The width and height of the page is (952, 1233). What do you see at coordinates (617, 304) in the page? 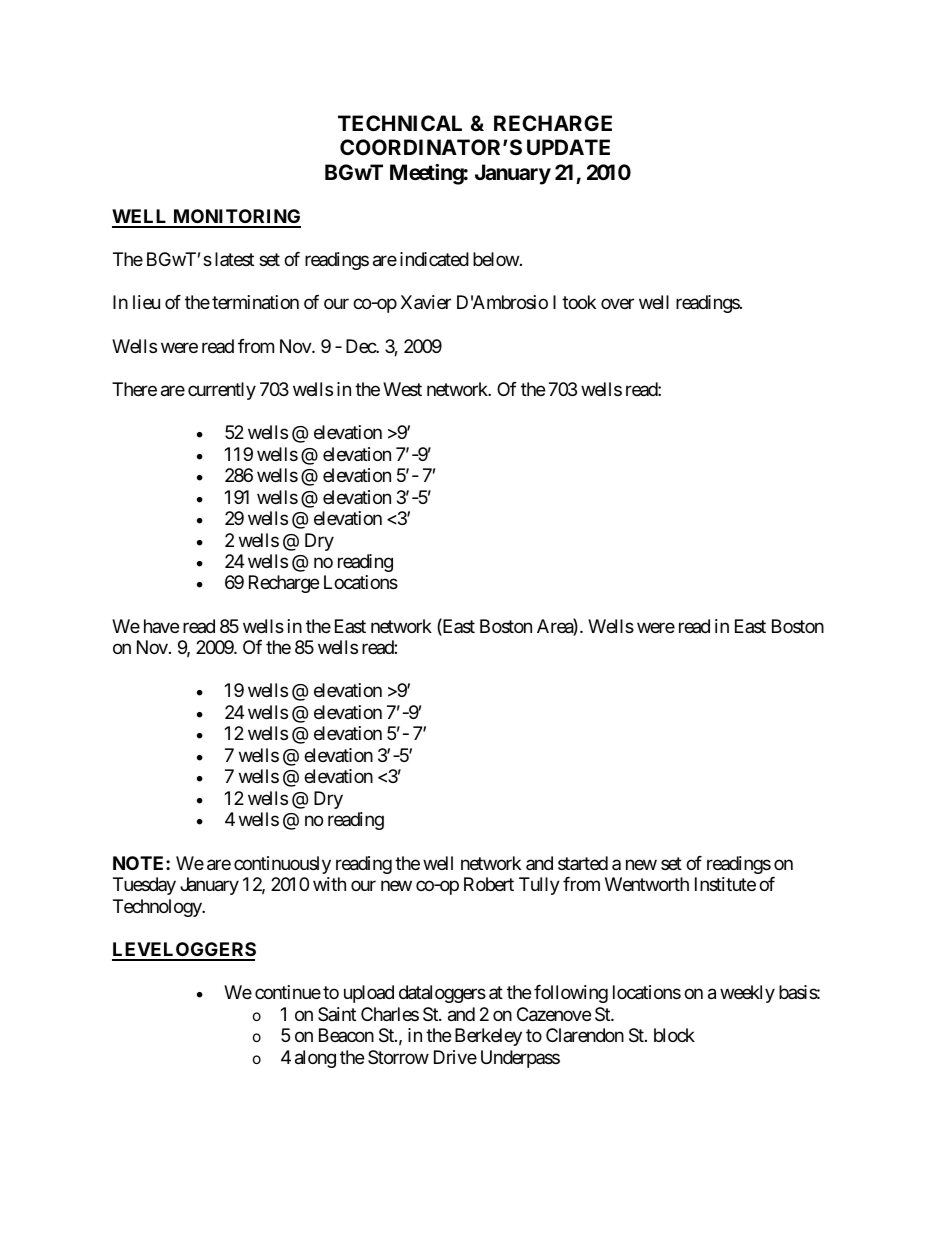
I see `over` at bounding box center [617, 304].
